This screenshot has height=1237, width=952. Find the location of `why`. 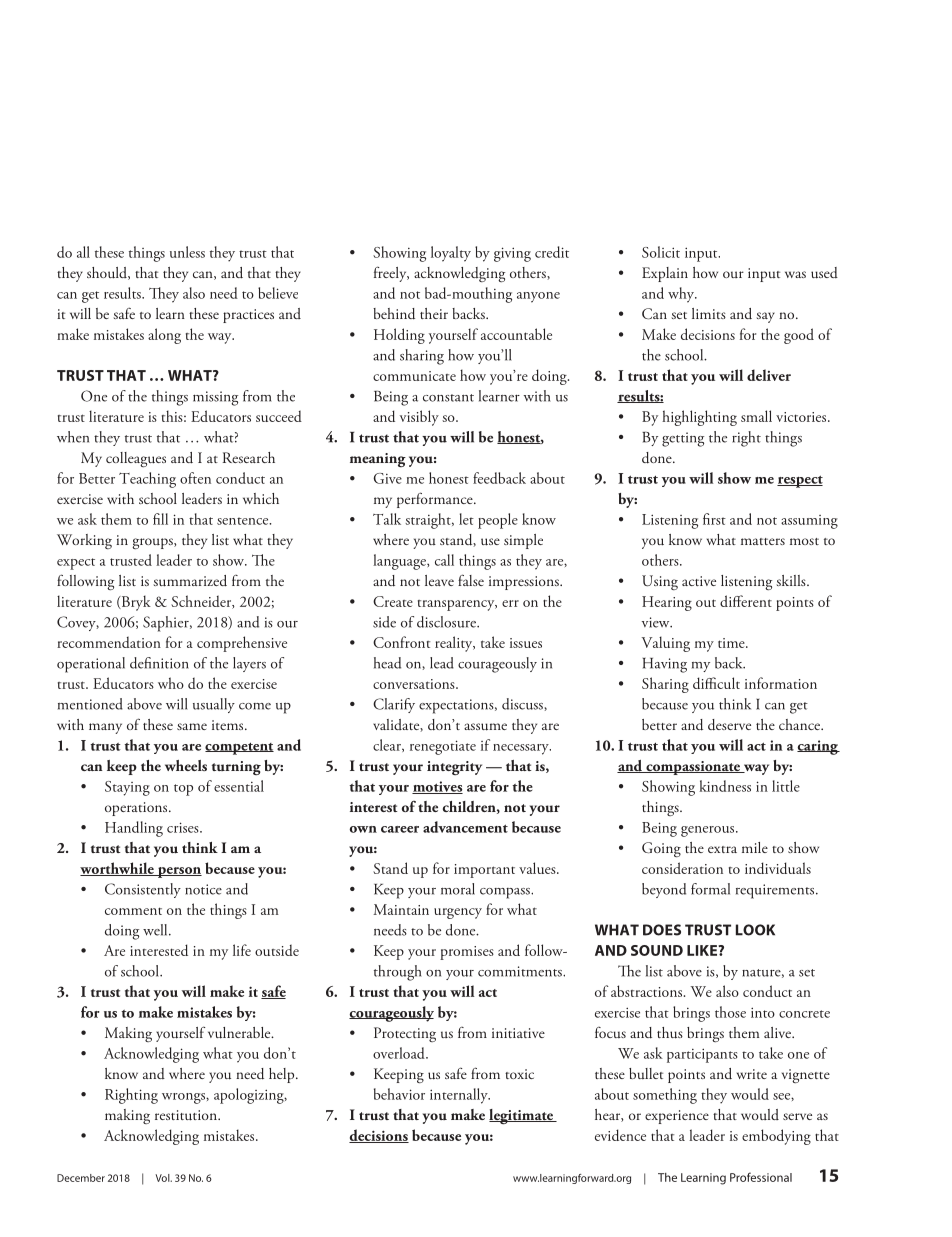

why is located at coordinates (682, 295).
